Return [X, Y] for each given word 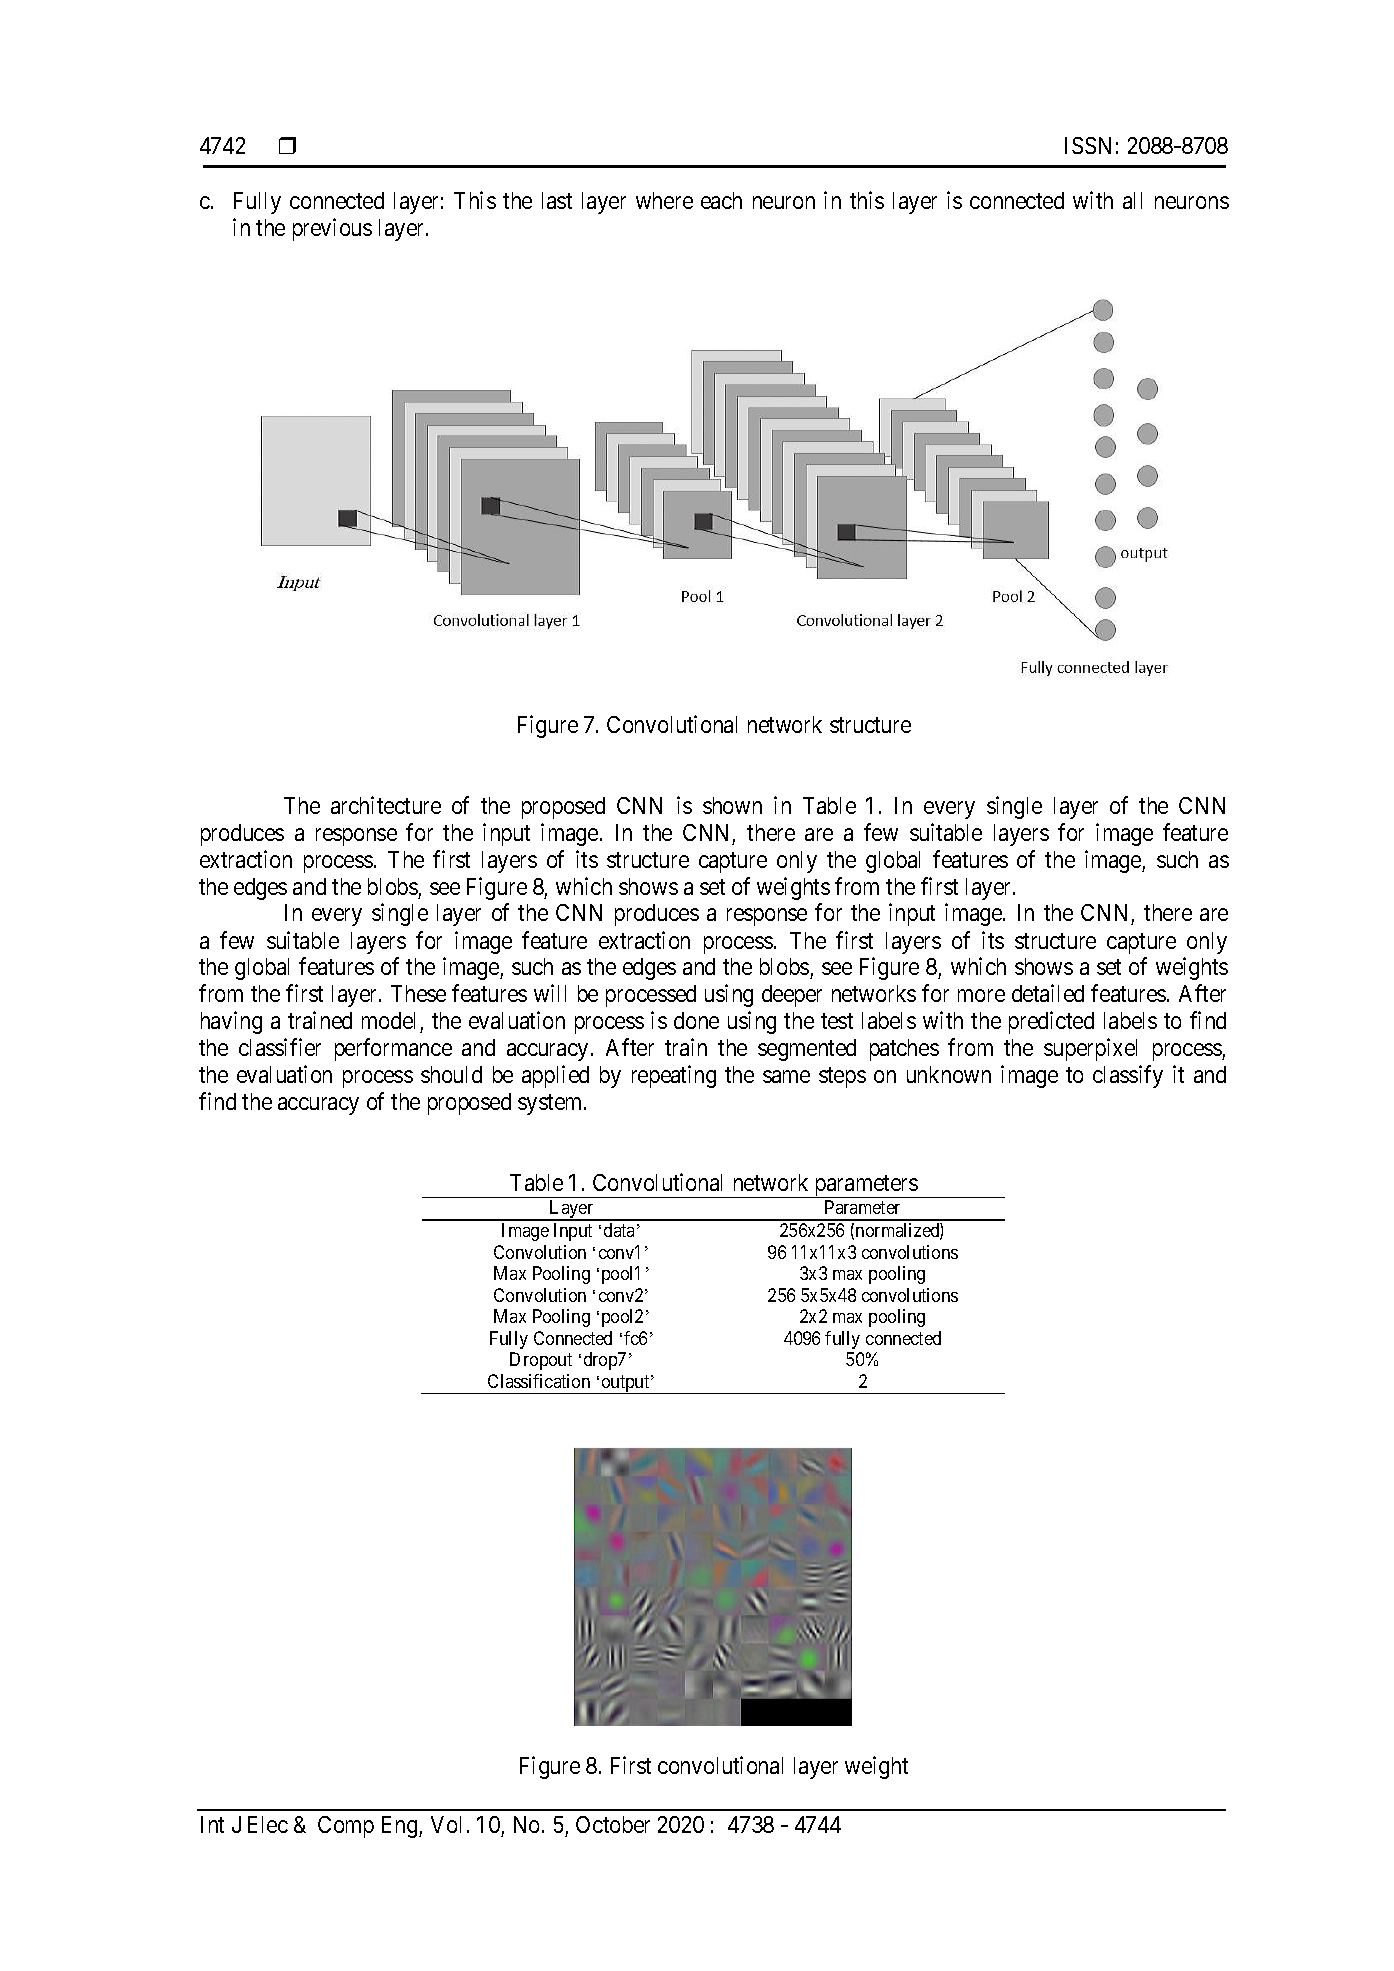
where [664, 200]
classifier [280, 1047]
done [696, 1020]
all [1132, 200]
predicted [1051, 1022]
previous [332, 229]
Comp [346, 1827]
